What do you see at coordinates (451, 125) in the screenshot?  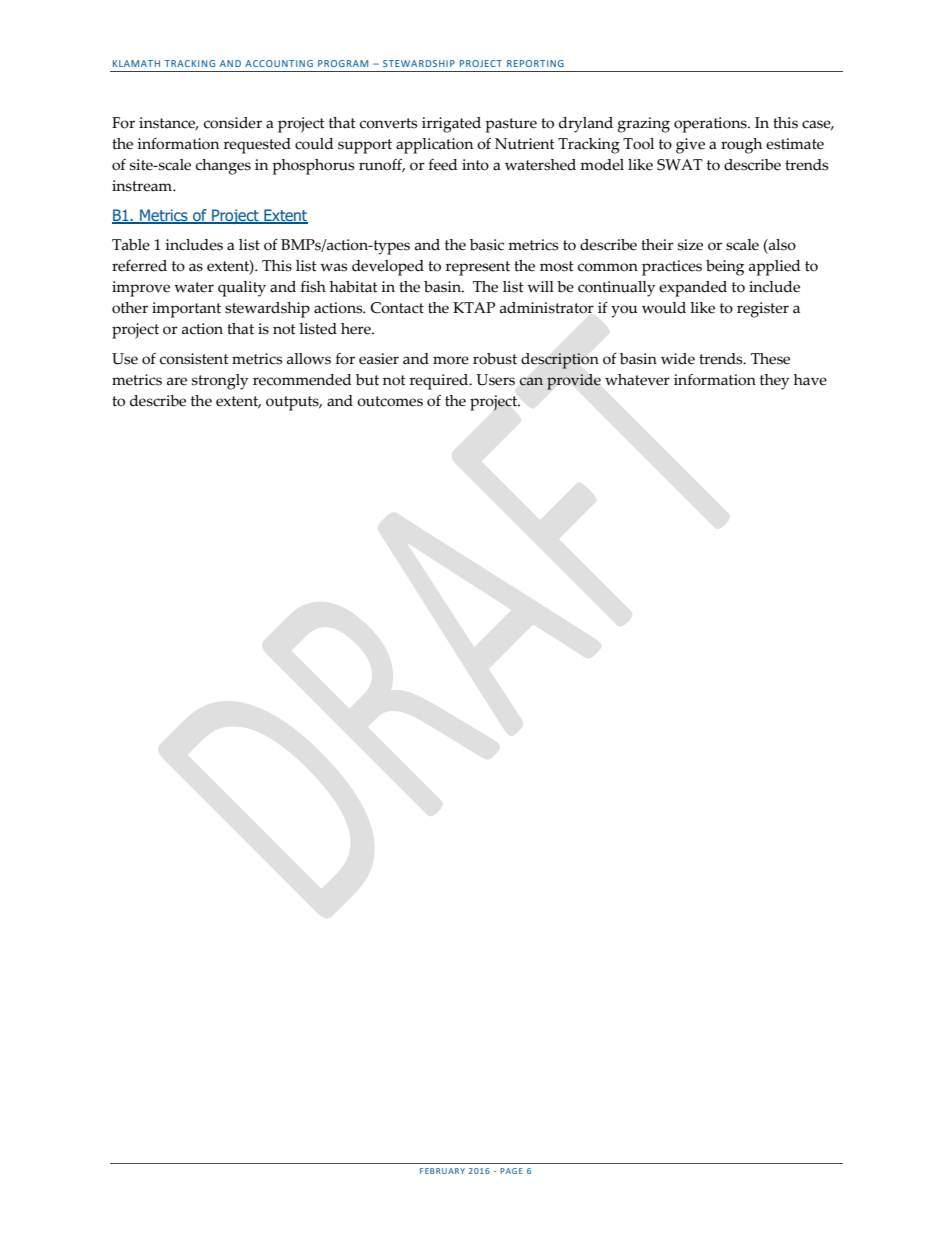 I see `irrigated` at bounding box center [451, 125].
